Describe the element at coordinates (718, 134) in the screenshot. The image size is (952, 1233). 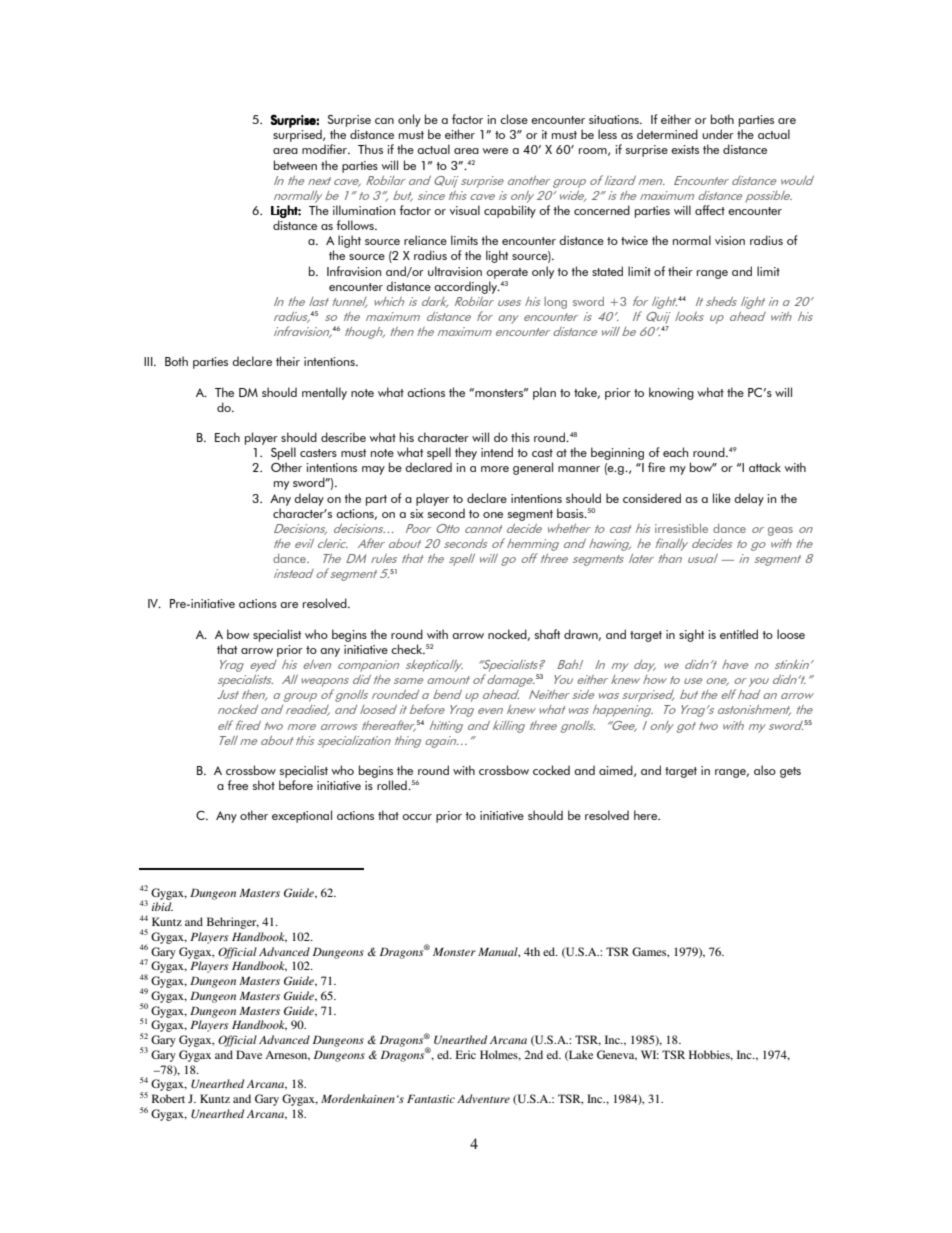
I see `under` at that location.
